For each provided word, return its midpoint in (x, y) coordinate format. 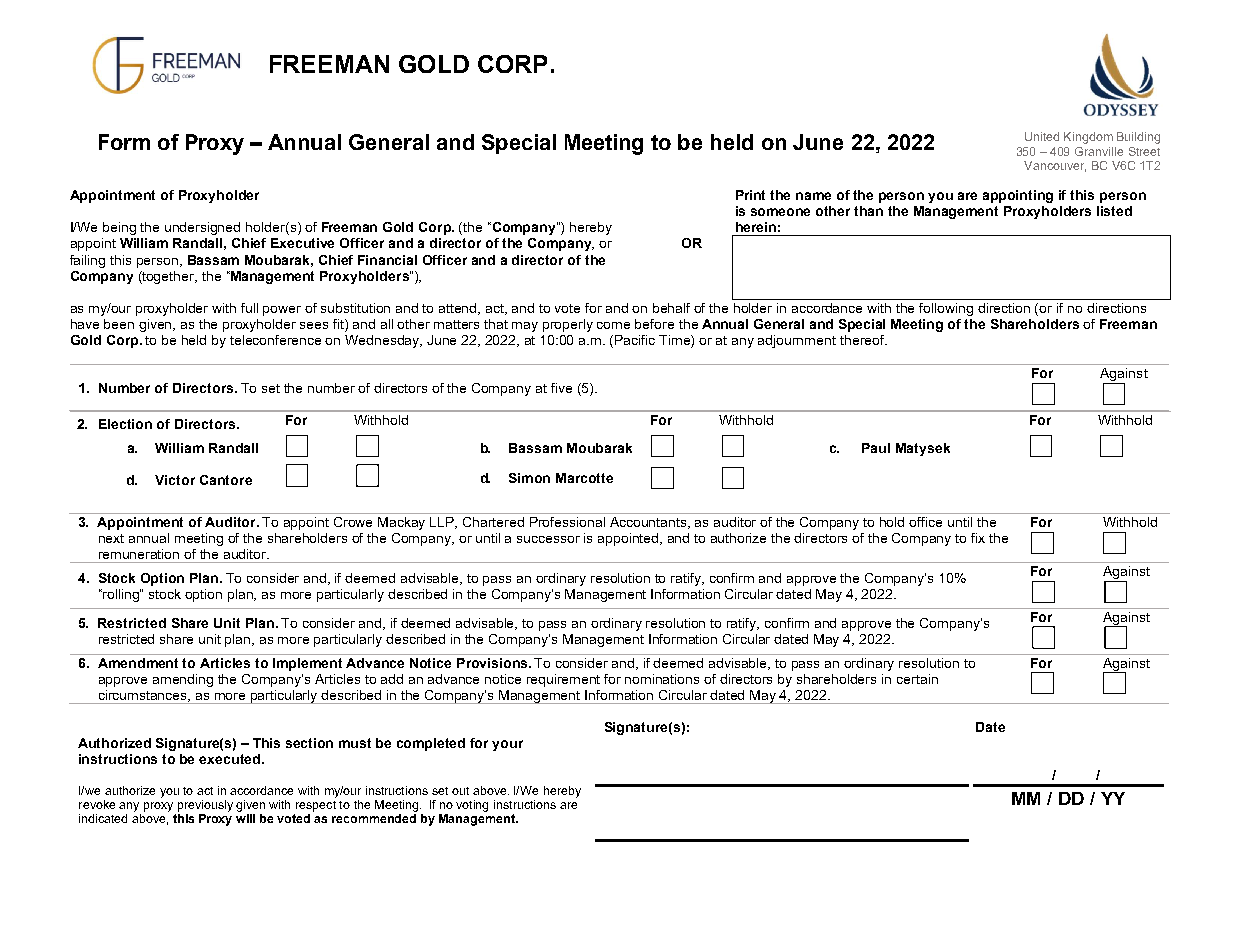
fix (978, 538)
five (561, 388)
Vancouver (1055, 166)
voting (472, 806)
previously (205, 806)
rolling (121, 595)
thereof (863, 340)
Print (750, 195)
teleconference (275, 340)
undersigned (202, 228)
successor (548, 539)
